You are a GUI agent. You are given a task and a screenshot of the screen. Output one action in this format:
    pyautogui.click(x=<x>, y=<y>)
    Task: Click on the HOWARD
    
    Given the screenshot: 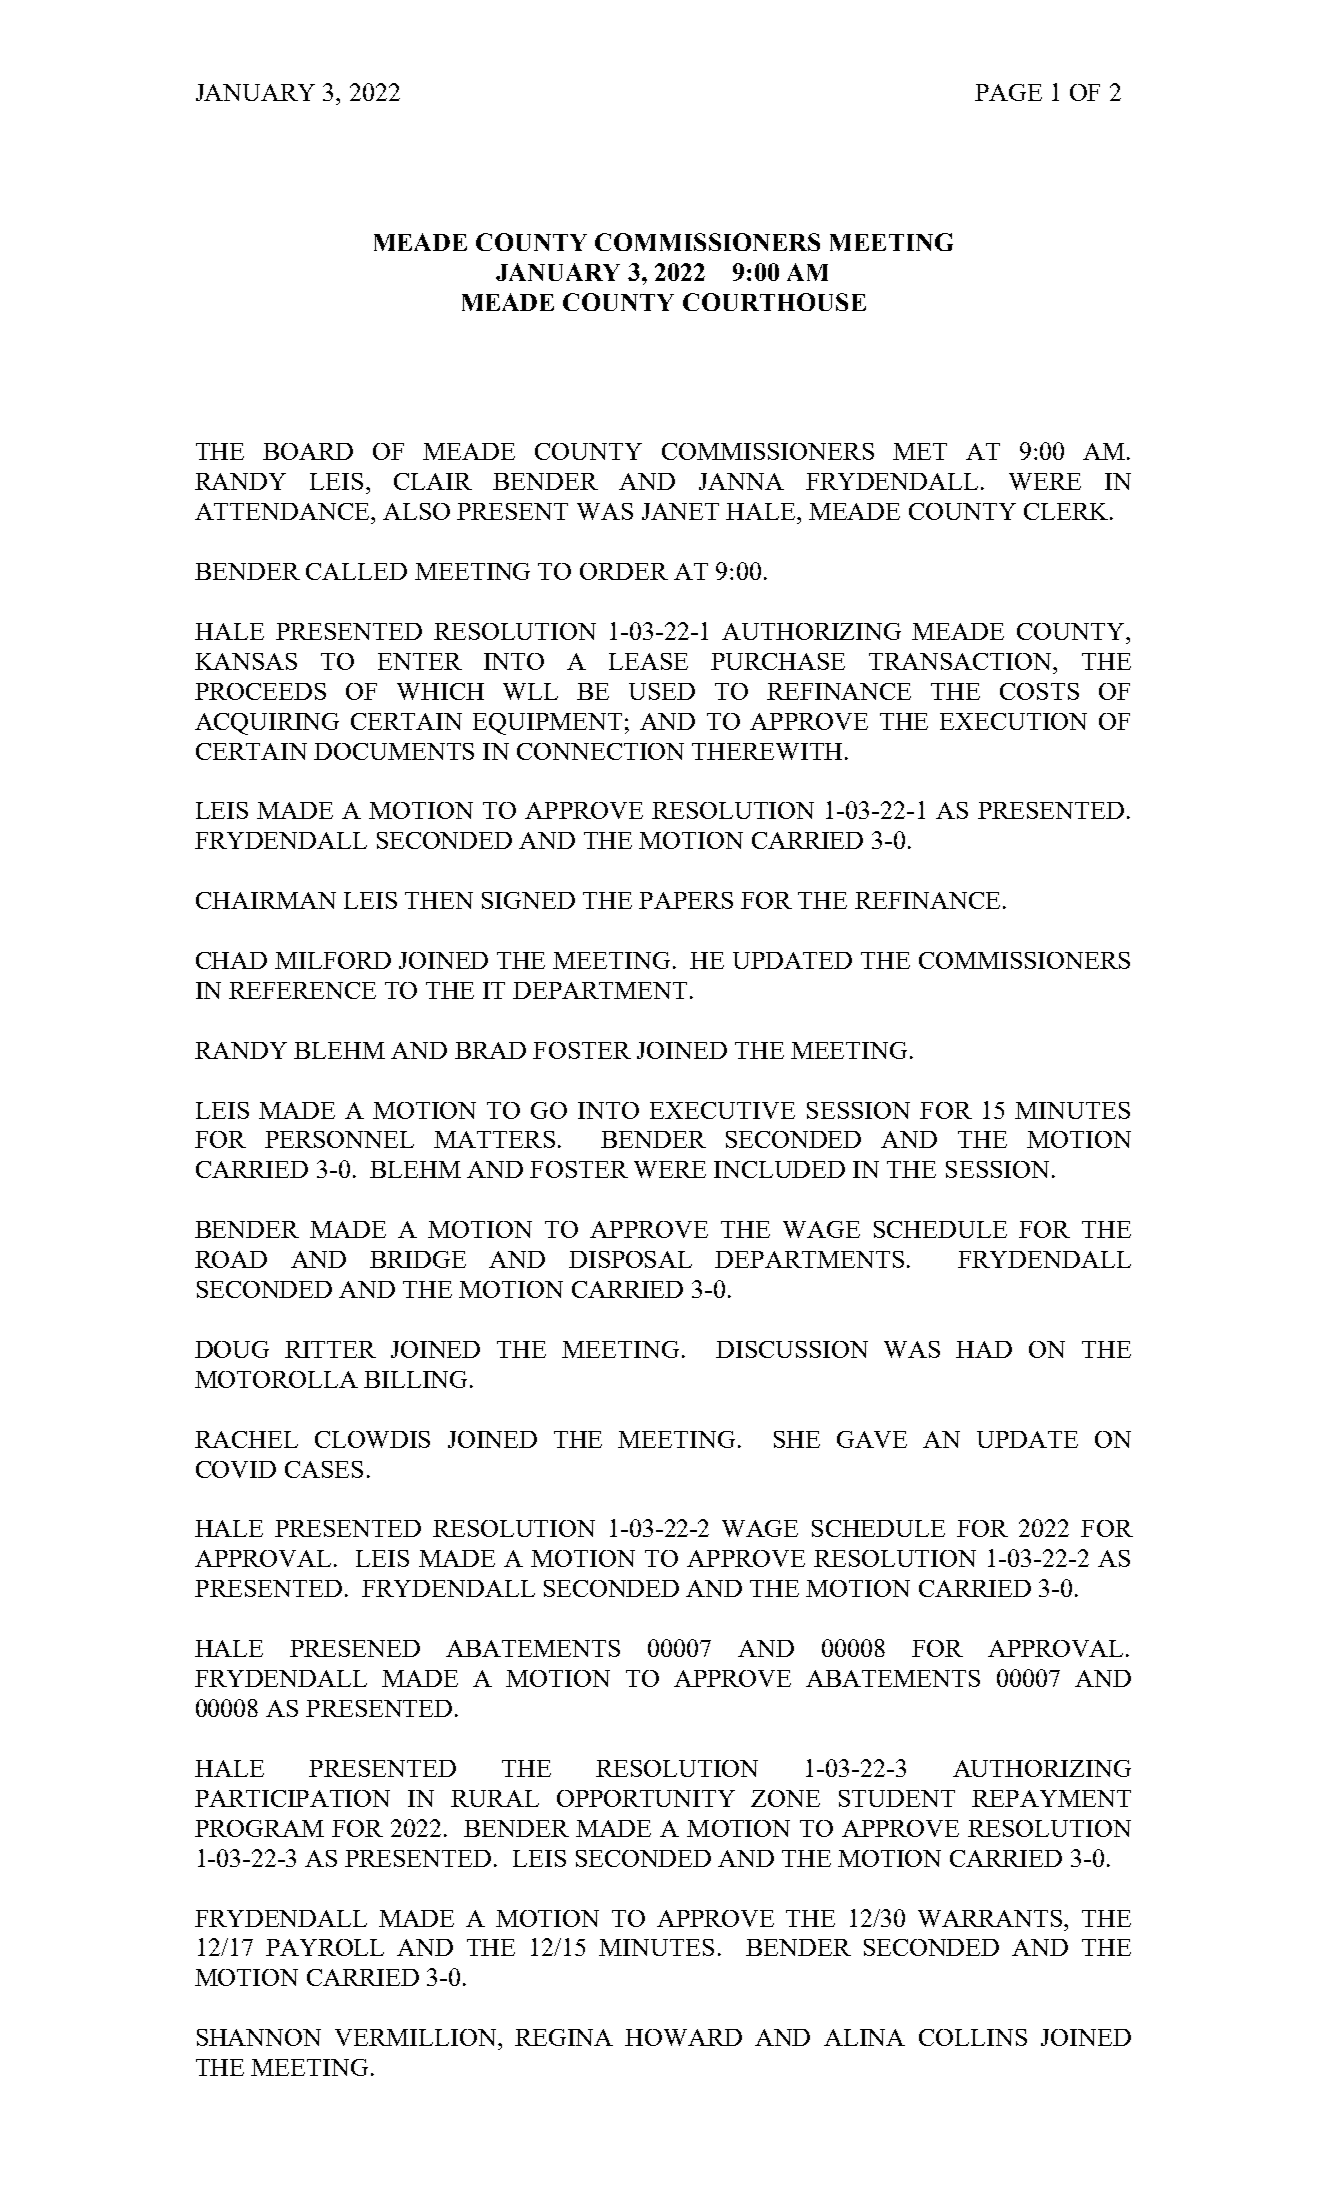 What is the action you would take?
    pyautogui.click(x=683, y=2037)
